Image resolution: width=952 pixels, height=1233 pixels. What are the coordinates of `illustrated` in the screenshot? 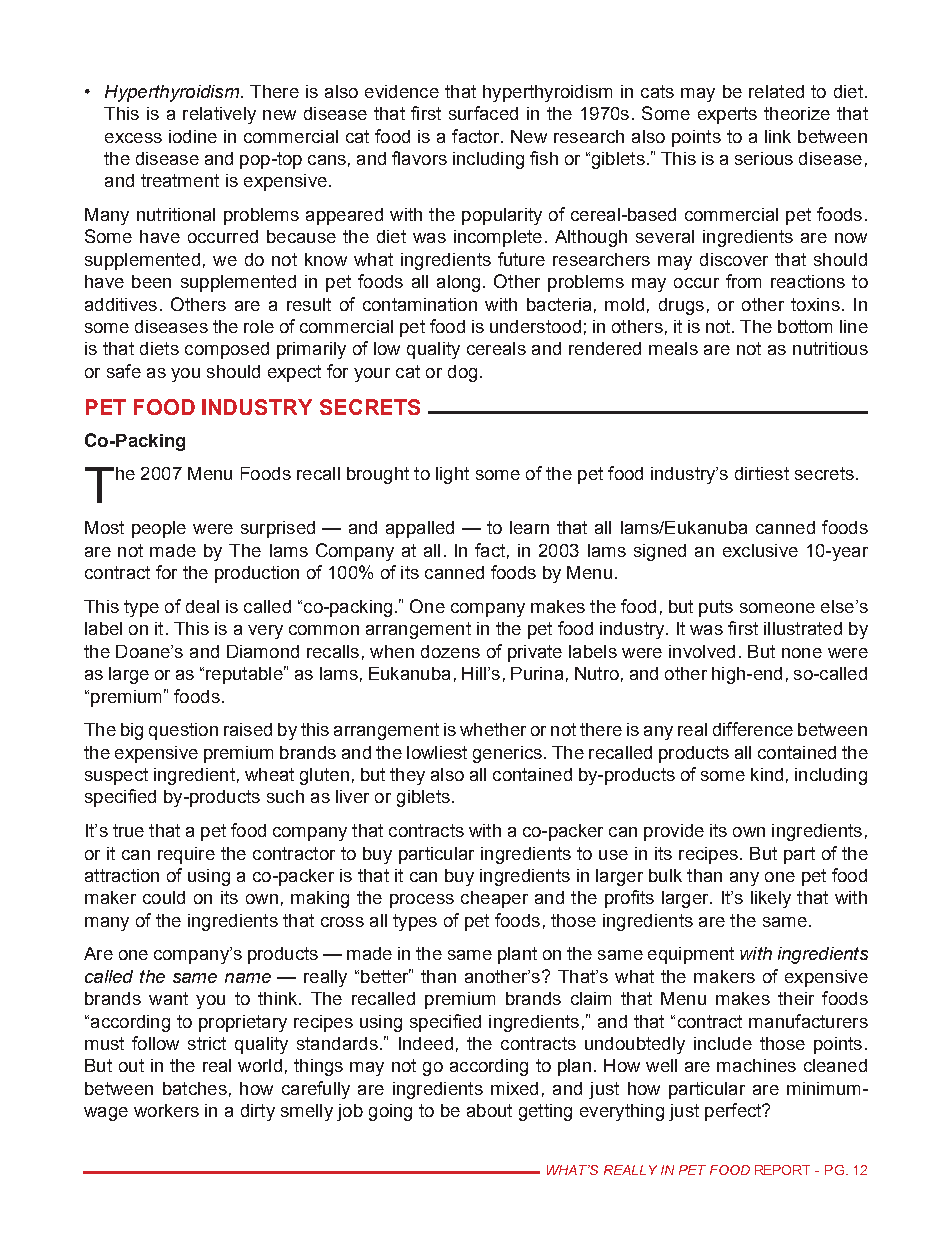 It's located at (803, 628).
